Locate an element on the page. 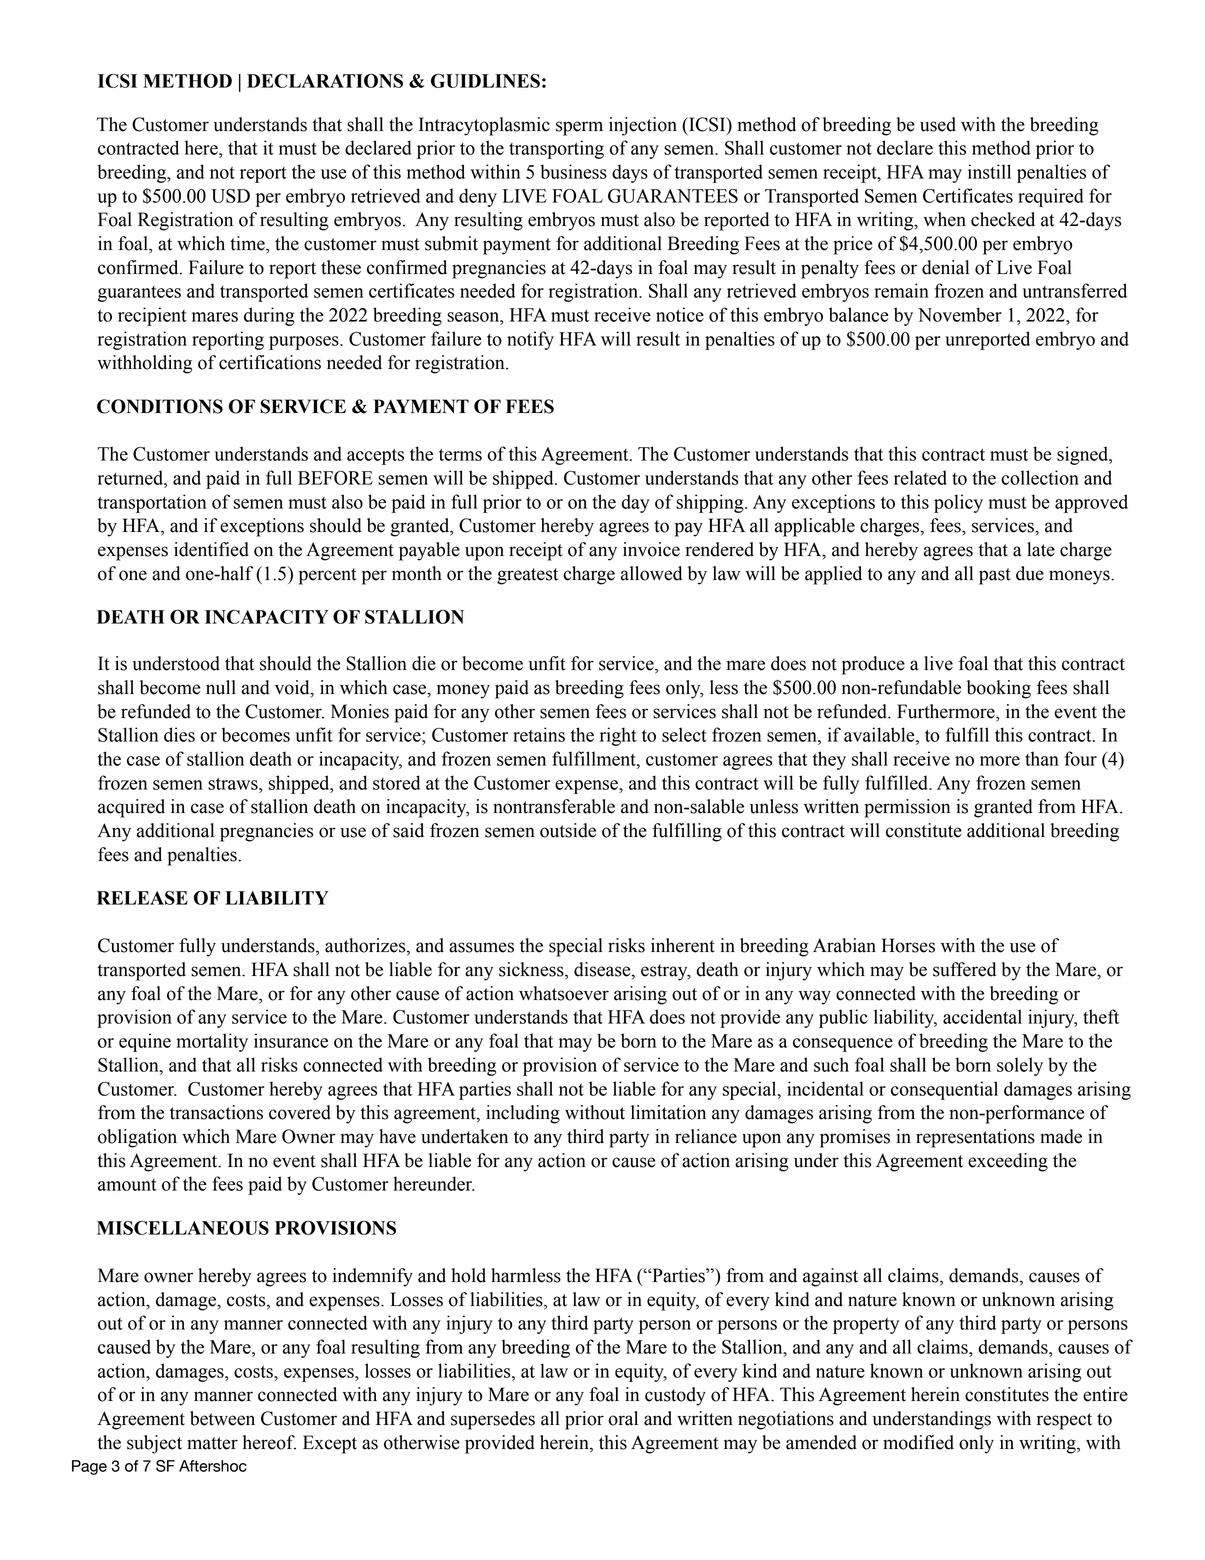 The image size is (1205, 1560). than is located at coordinates (1042, 758).
